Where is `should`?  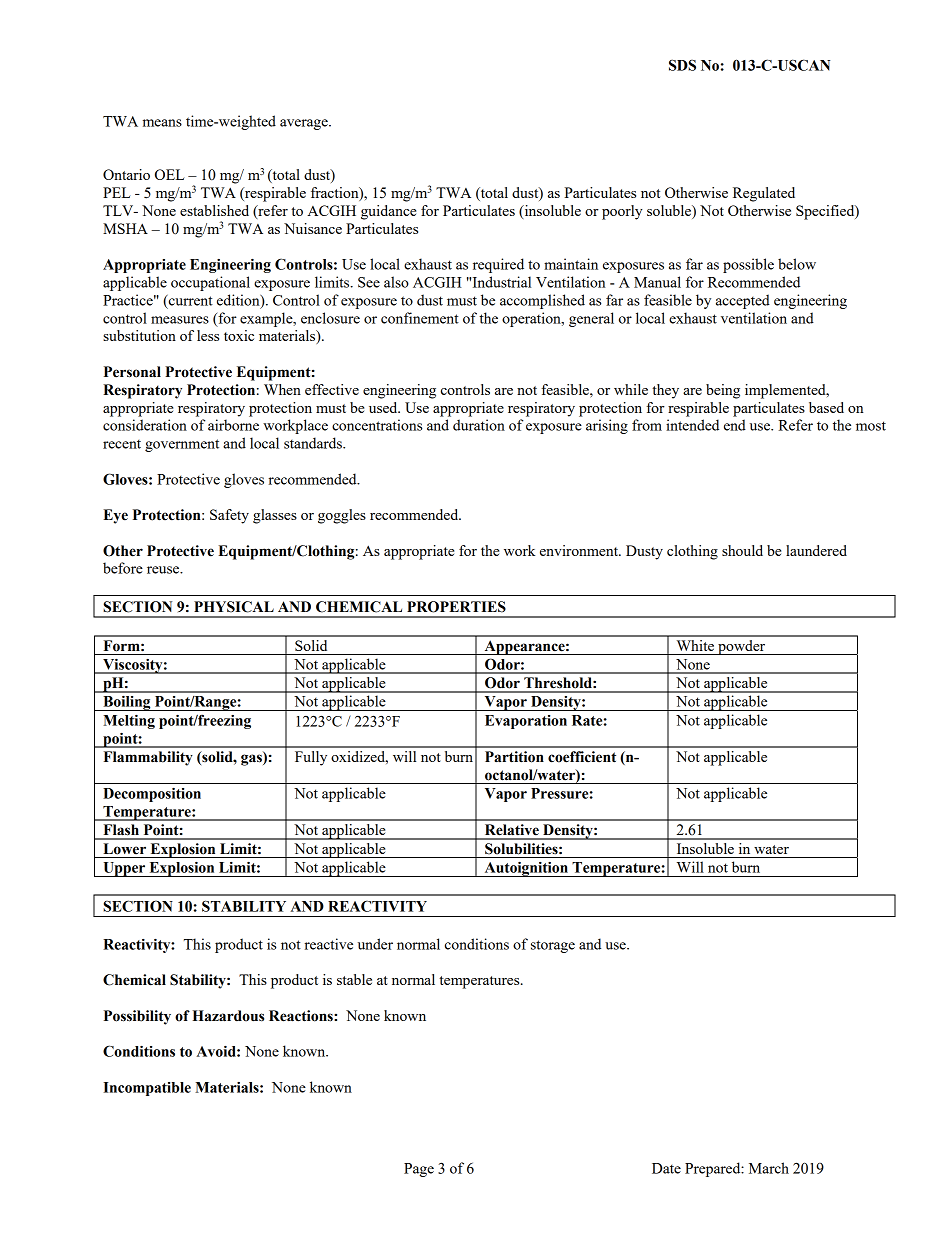
should is located at coordinates (742, 550).
